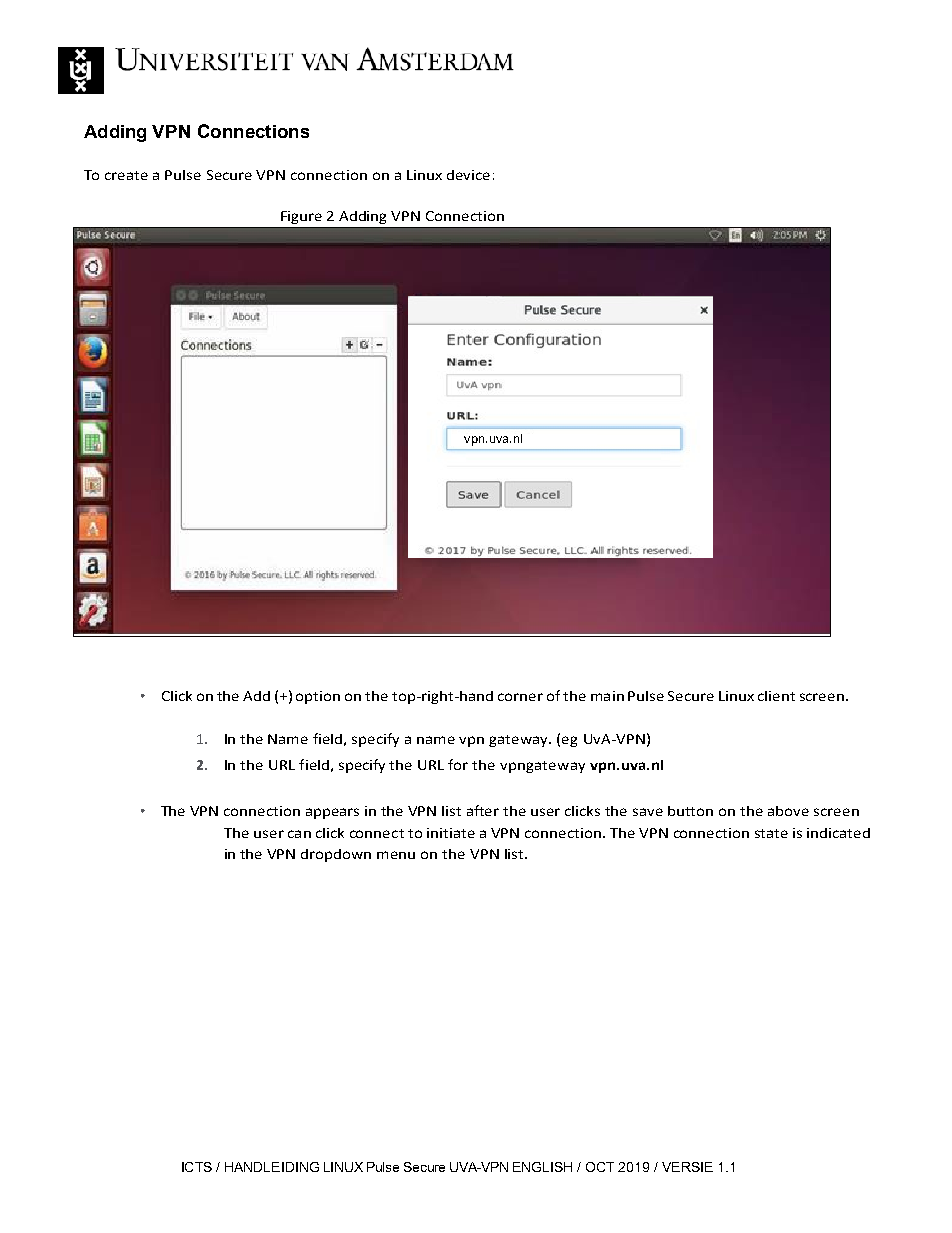 The width and height of the screenshot is (952, 1233). What do you see at coordinates (520, 697) in the screenshot?
I see `corner` at bounding box center [520, 697].
